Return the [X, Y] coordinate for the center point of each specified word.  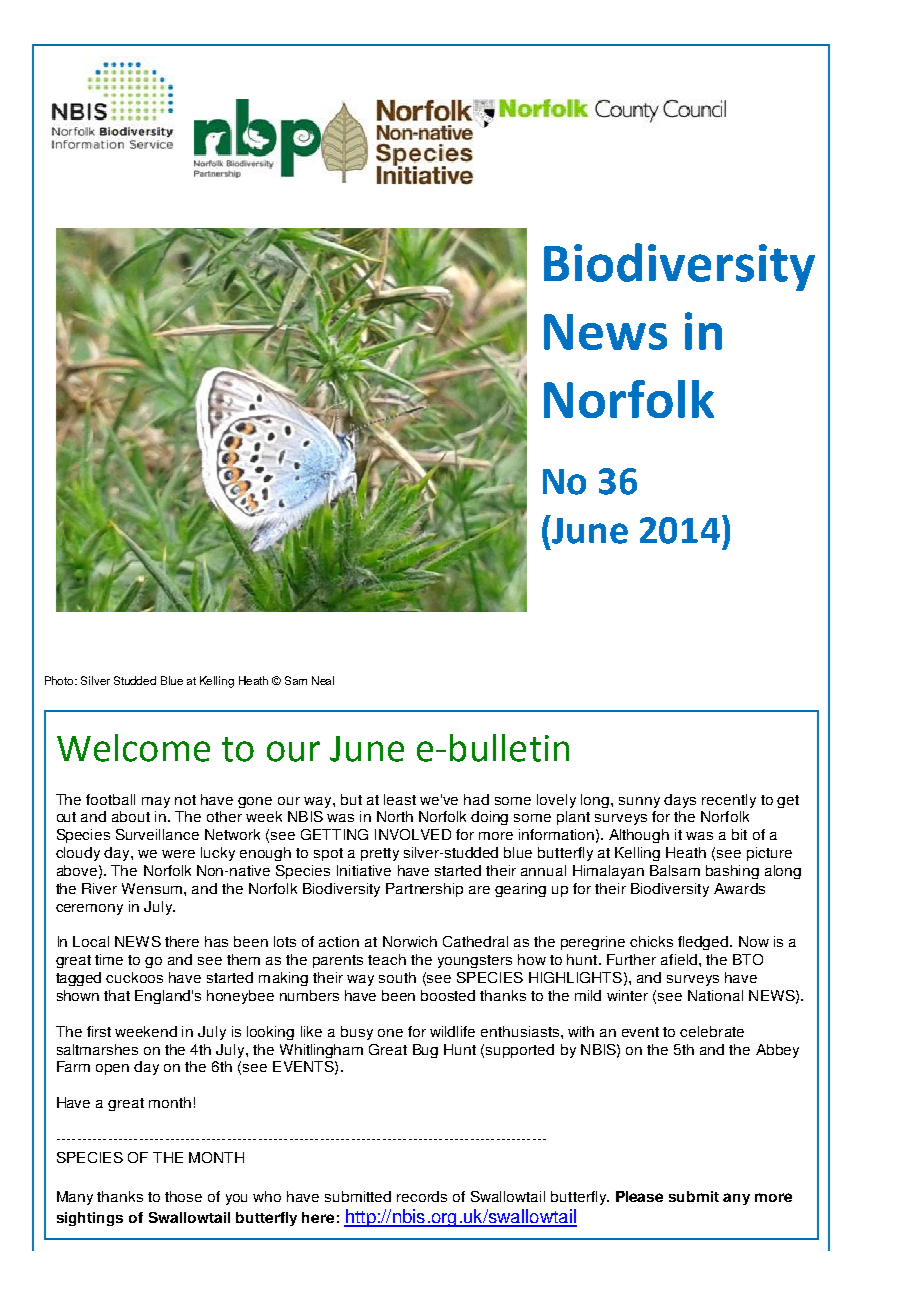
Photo [60, 680]
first [99, 1031]
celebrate [712, 1031]
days [680, 801]
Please [639, 1196]
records [422, 1196]
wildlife [452, 1031]
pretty [380, 854]
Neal [323, 680]
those [183, 1196]
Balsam [675, 870]
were [178, 854]
